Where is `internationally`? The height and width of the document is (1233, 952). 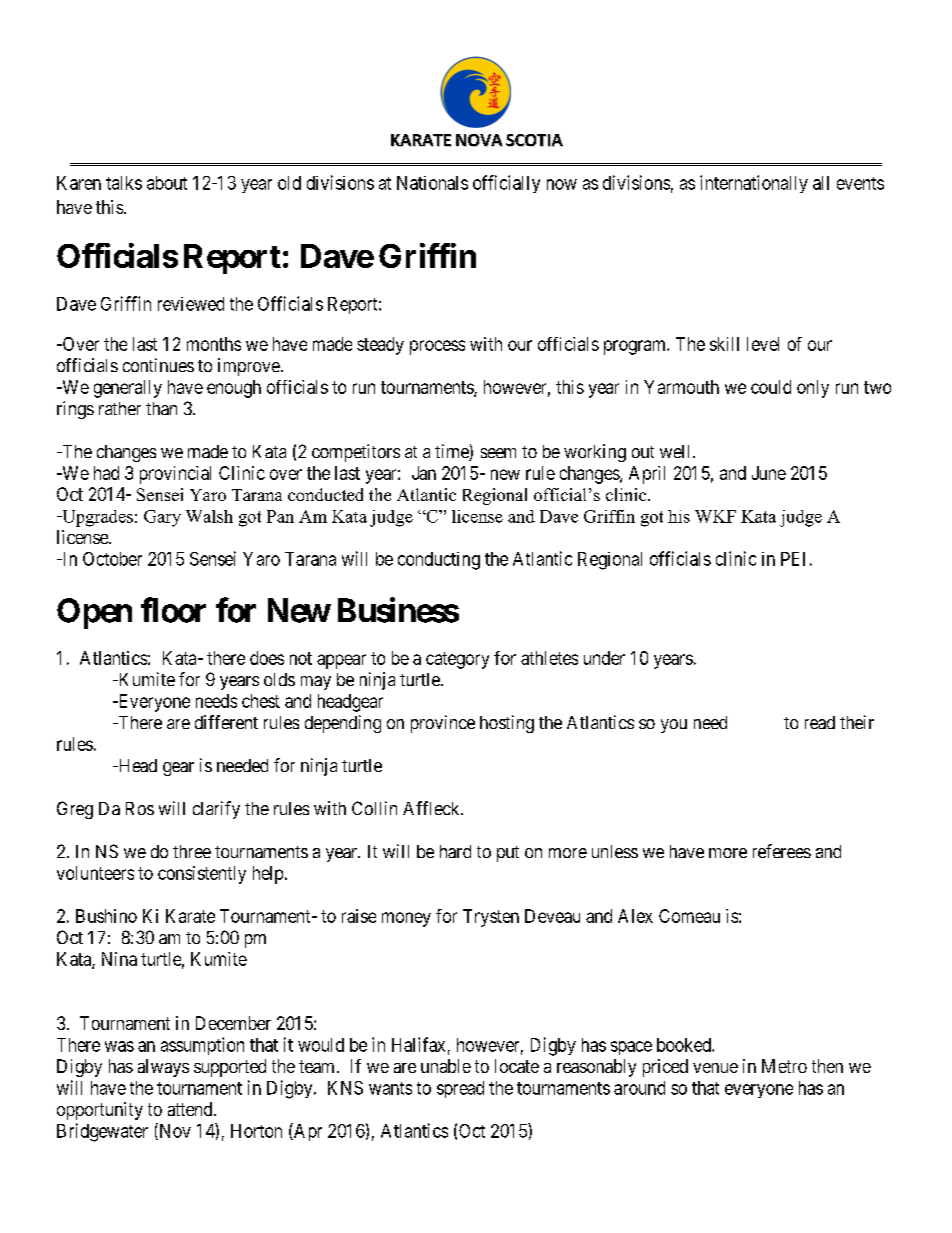 internationally is located at coordinates (754, 184).
